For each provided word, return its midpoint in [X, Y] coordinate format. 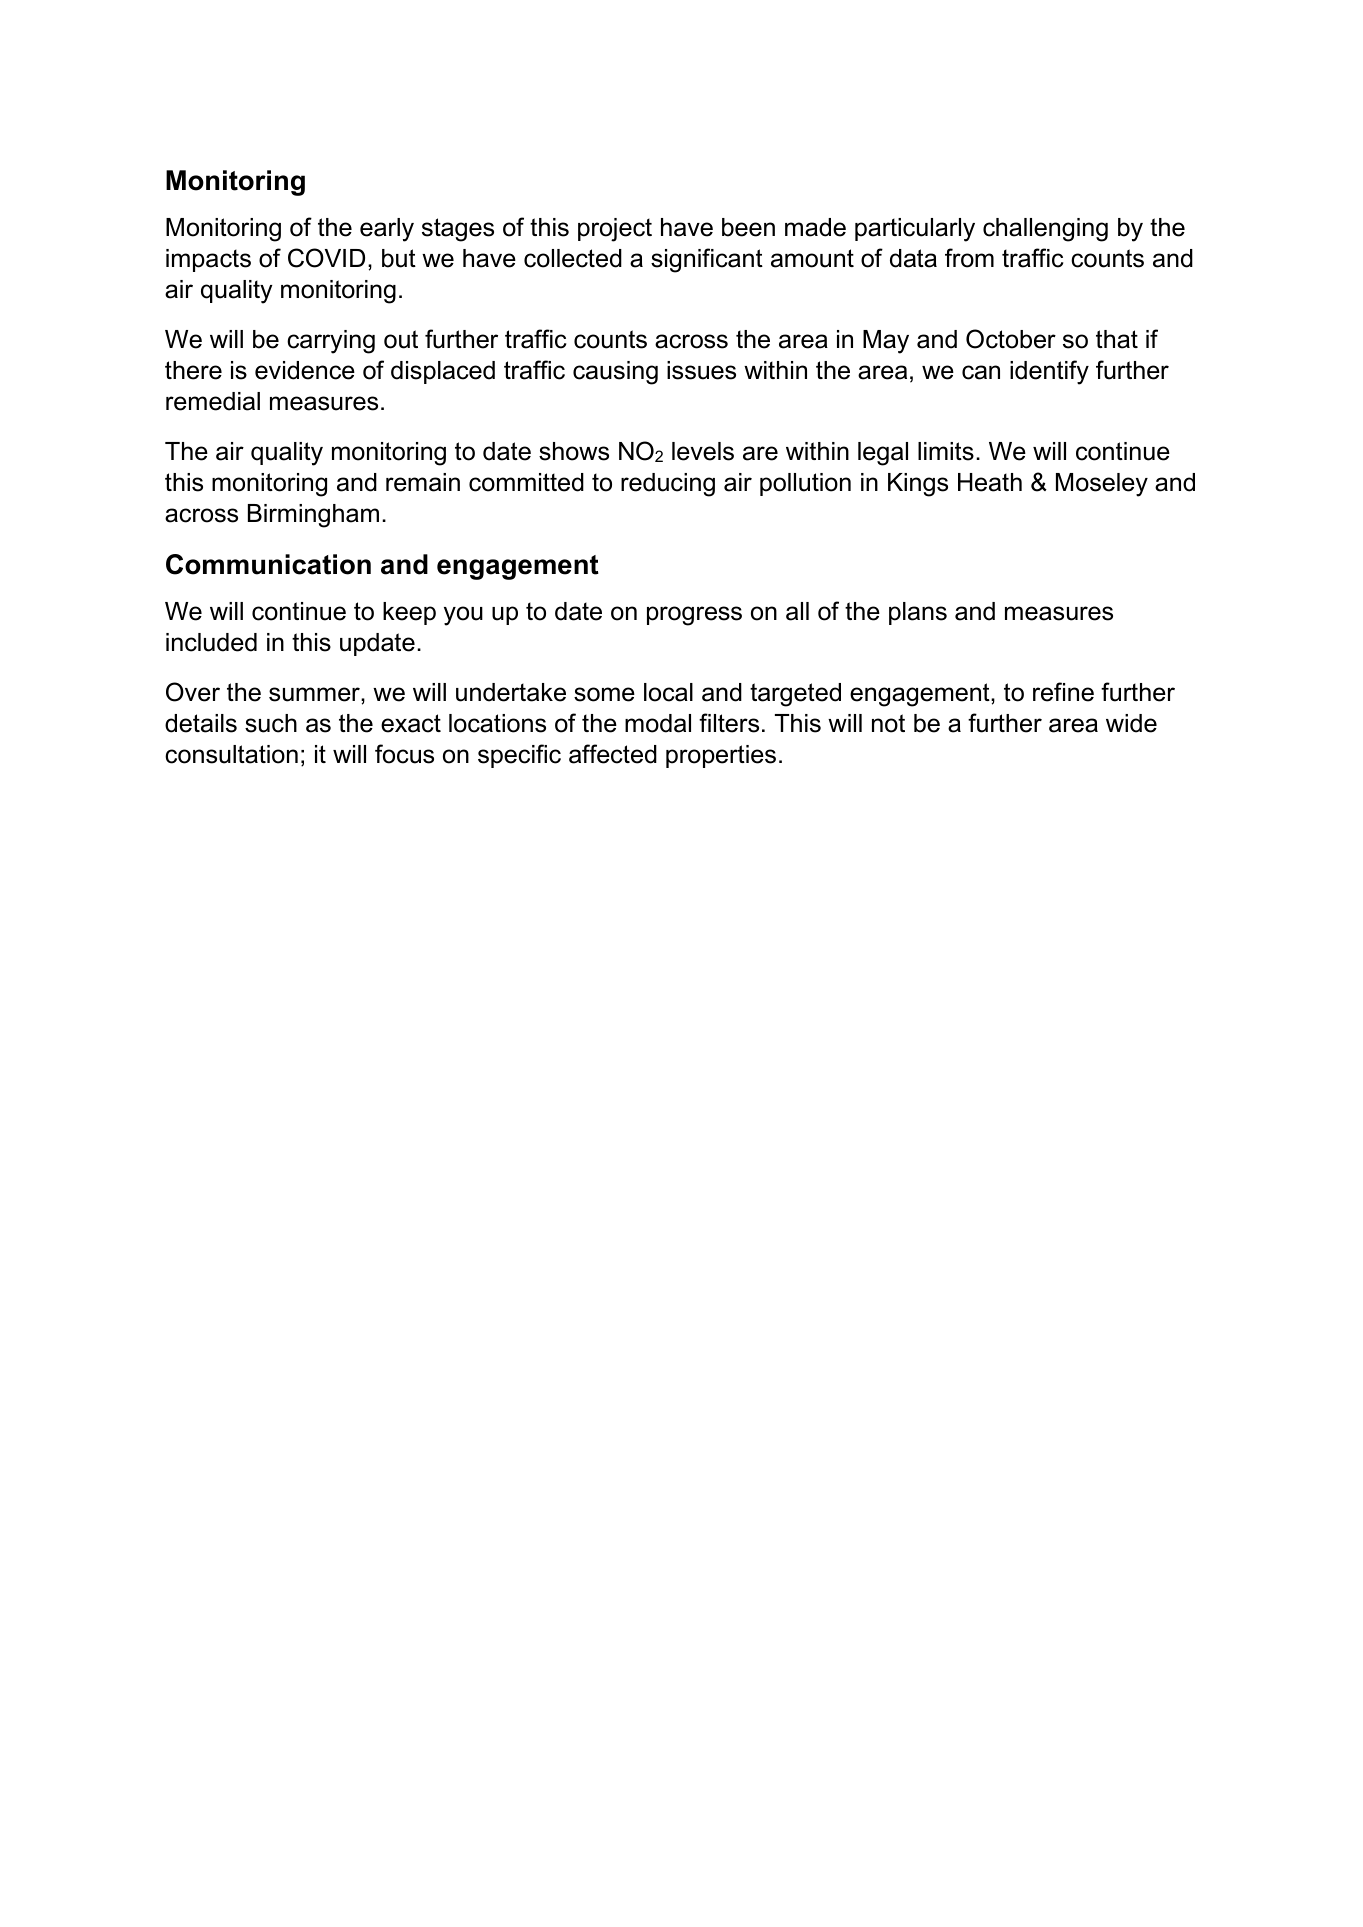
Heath [990, 482]
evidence [305, 370]
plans [918, 613]
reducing [668, 485]
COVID [326, 258]
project [615, 230]
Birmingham [313, 516]
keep [409, 613]
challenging [1045, 230]
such [271, 723]
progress [694, 616]
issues [701, 370]
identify [1049, 372]
